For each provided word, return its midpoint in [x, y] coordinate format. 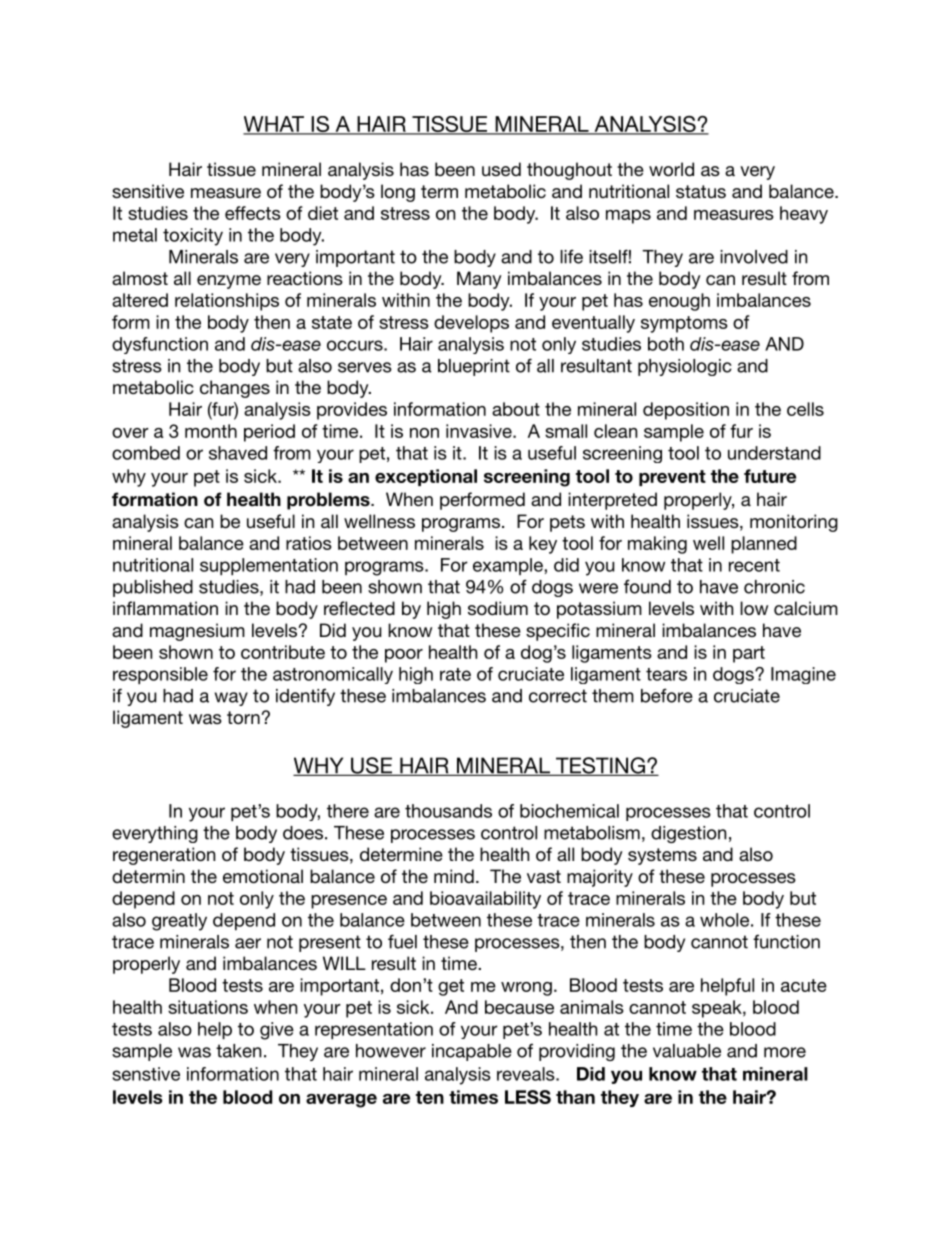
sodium [498, 608]
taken [238, 1051]
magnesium [197, 632]
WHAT [274, 125]
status [701, 191]
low [754, 608]
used [501, 169]
